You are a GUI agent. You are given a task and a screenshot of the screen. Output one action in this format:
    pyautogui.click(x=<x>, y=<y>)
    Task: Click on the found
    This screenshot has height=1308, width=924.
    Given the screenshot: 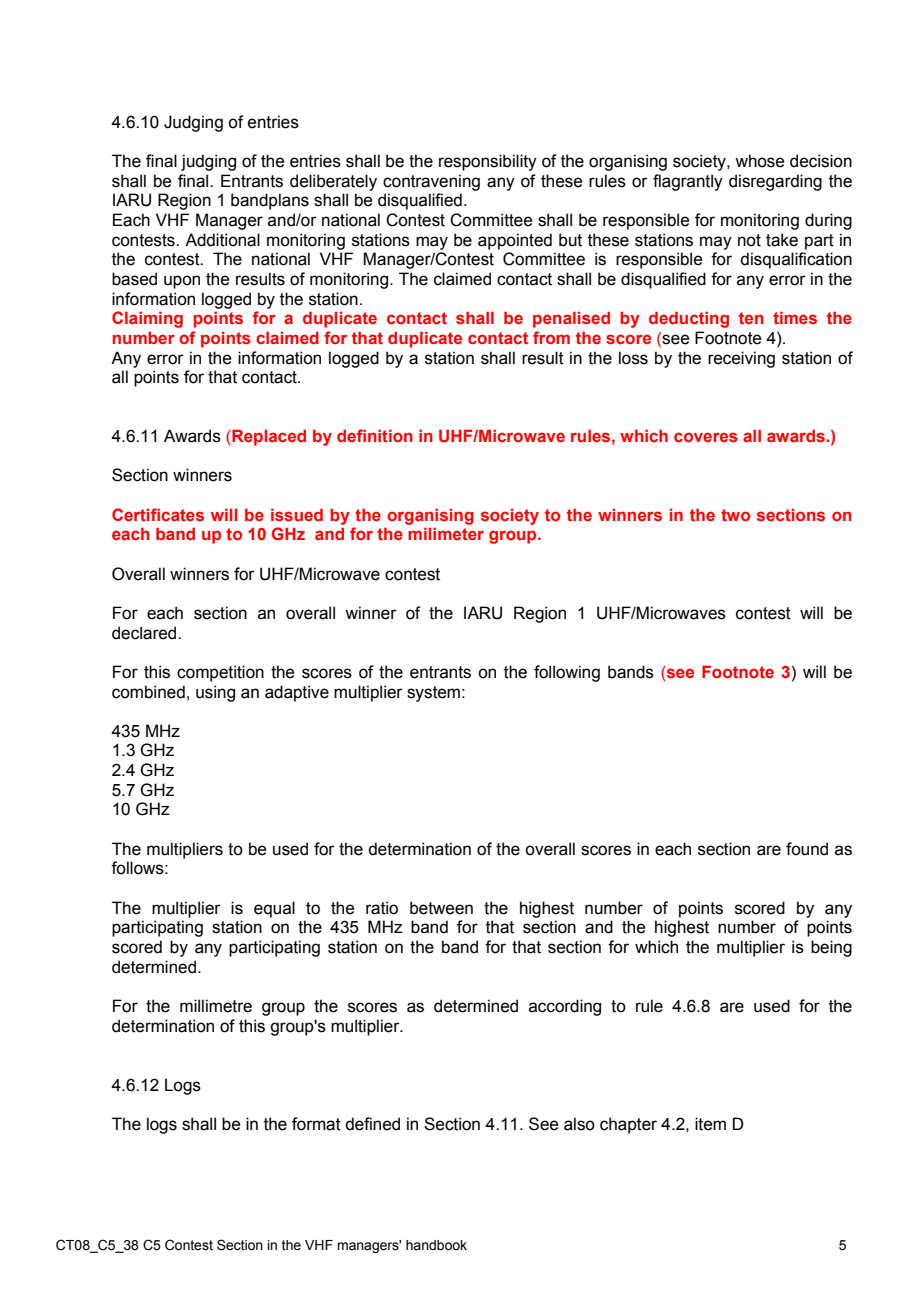 What is the action you would take?
    pyautogui.click(x=807, y=849)
